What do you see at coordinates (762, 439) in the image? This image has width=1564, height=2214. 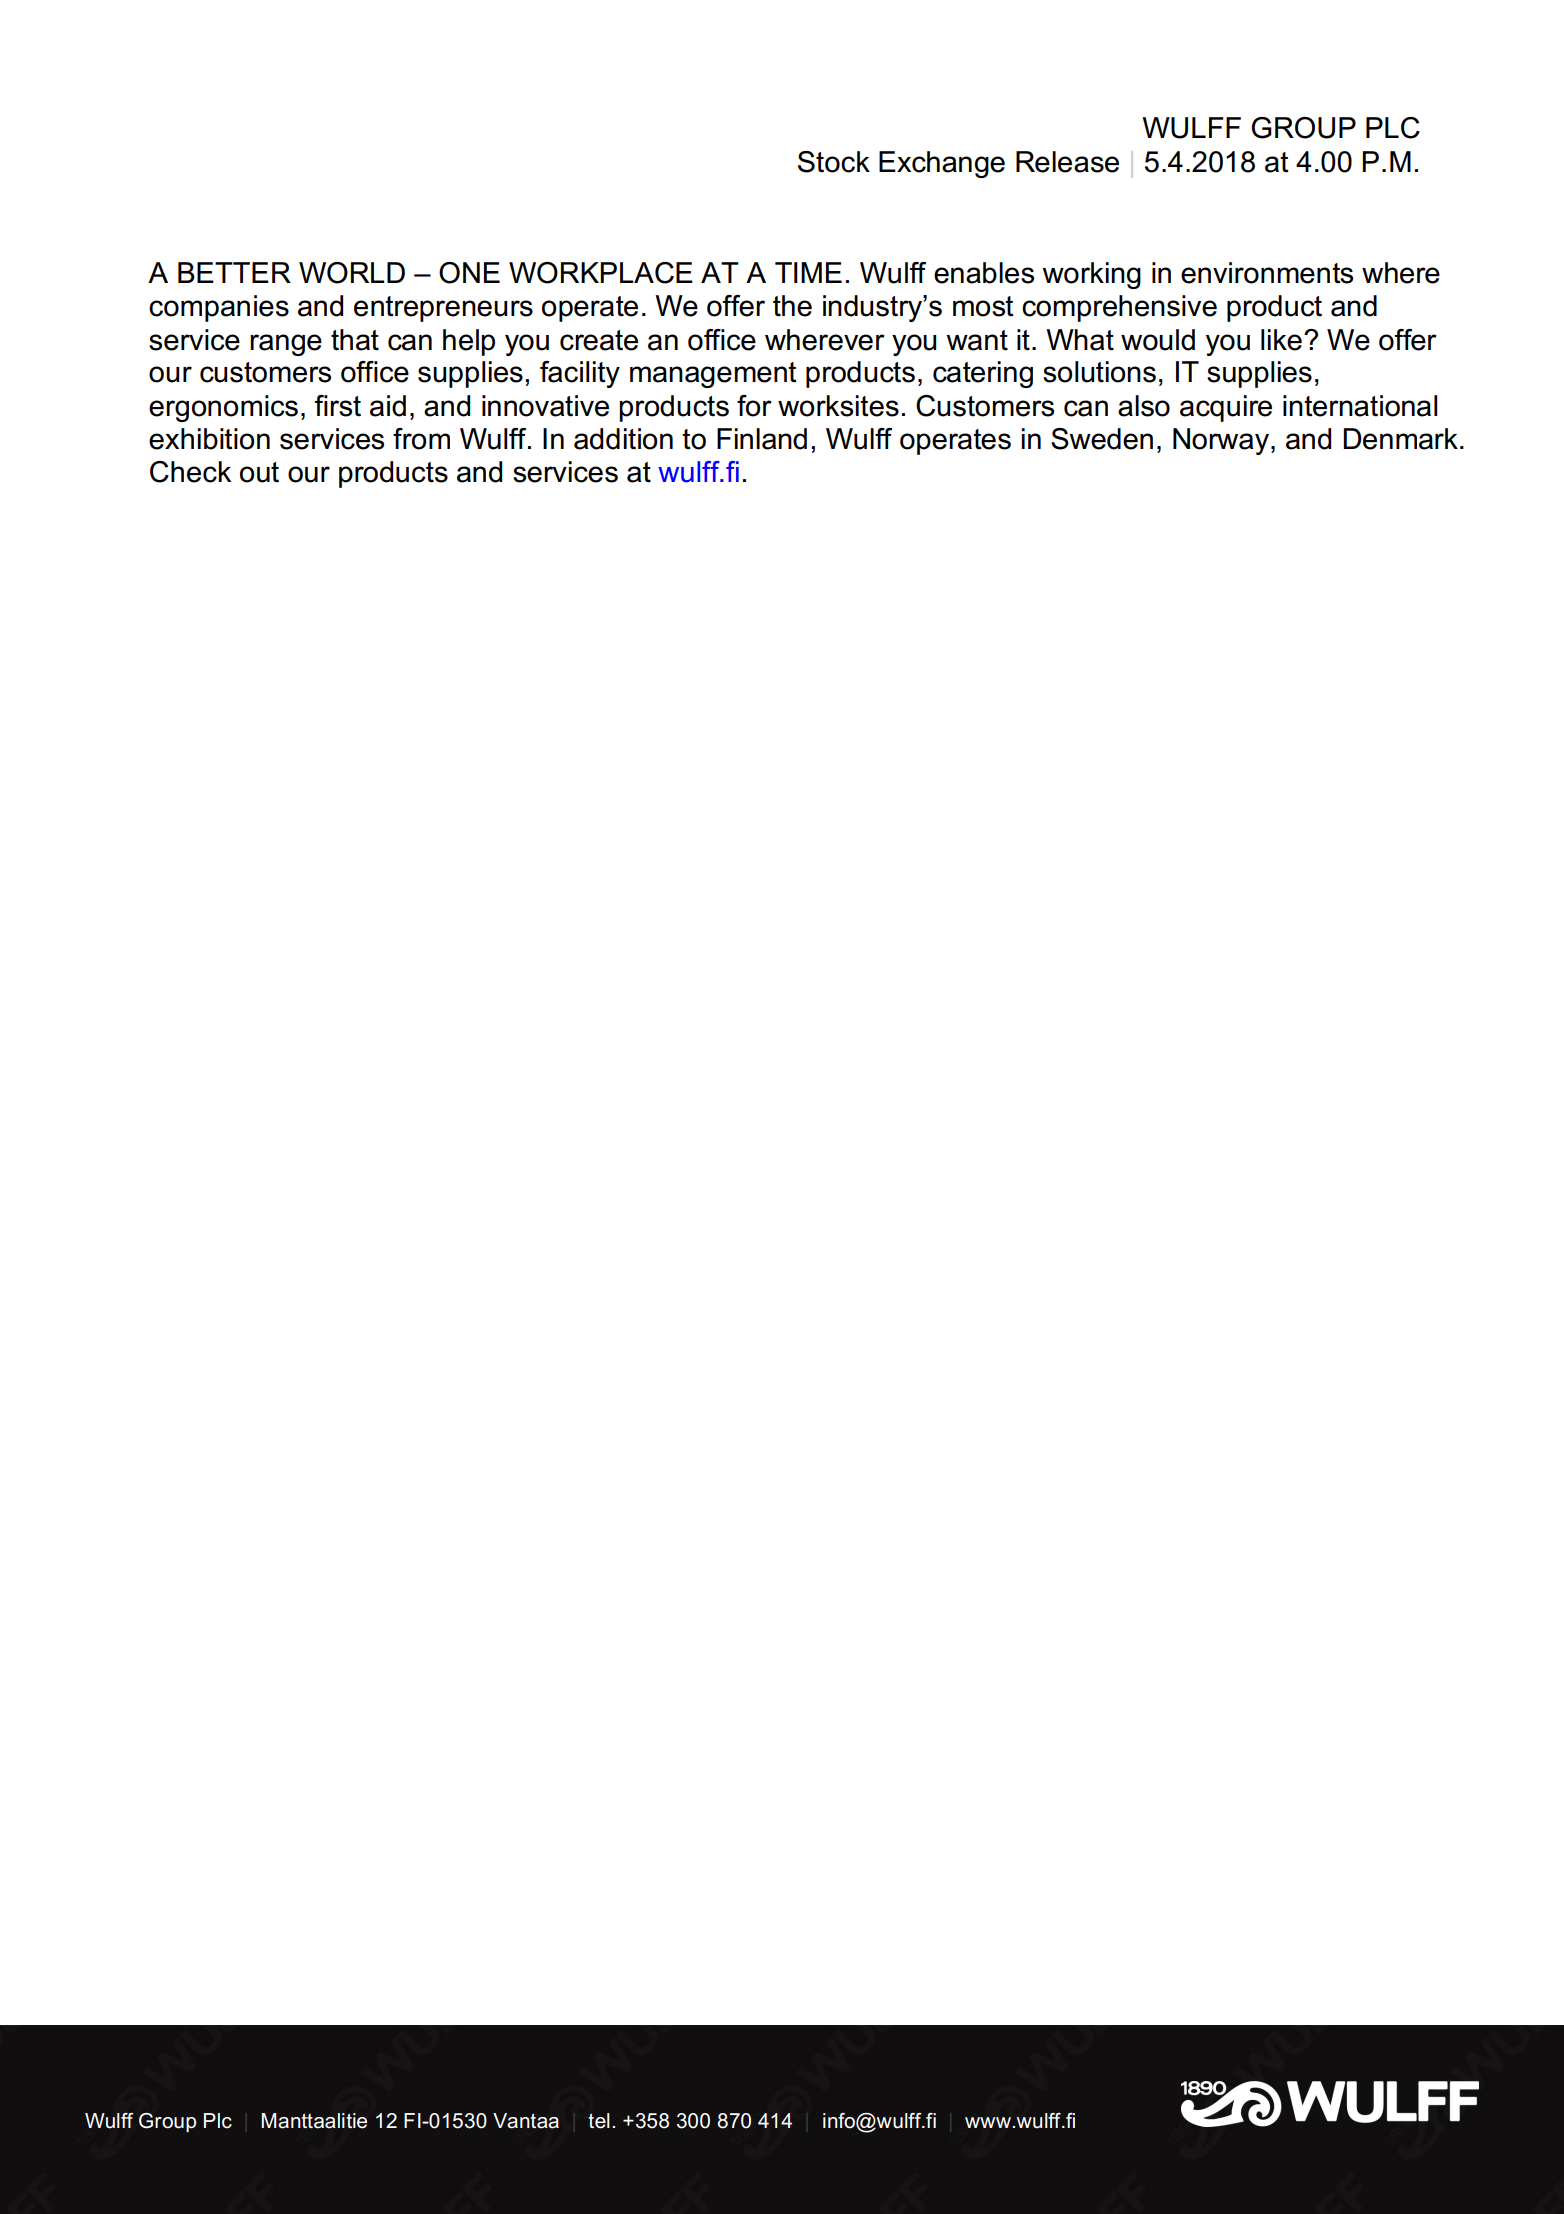 I see `Finland` at bounding box center [762, 439].
